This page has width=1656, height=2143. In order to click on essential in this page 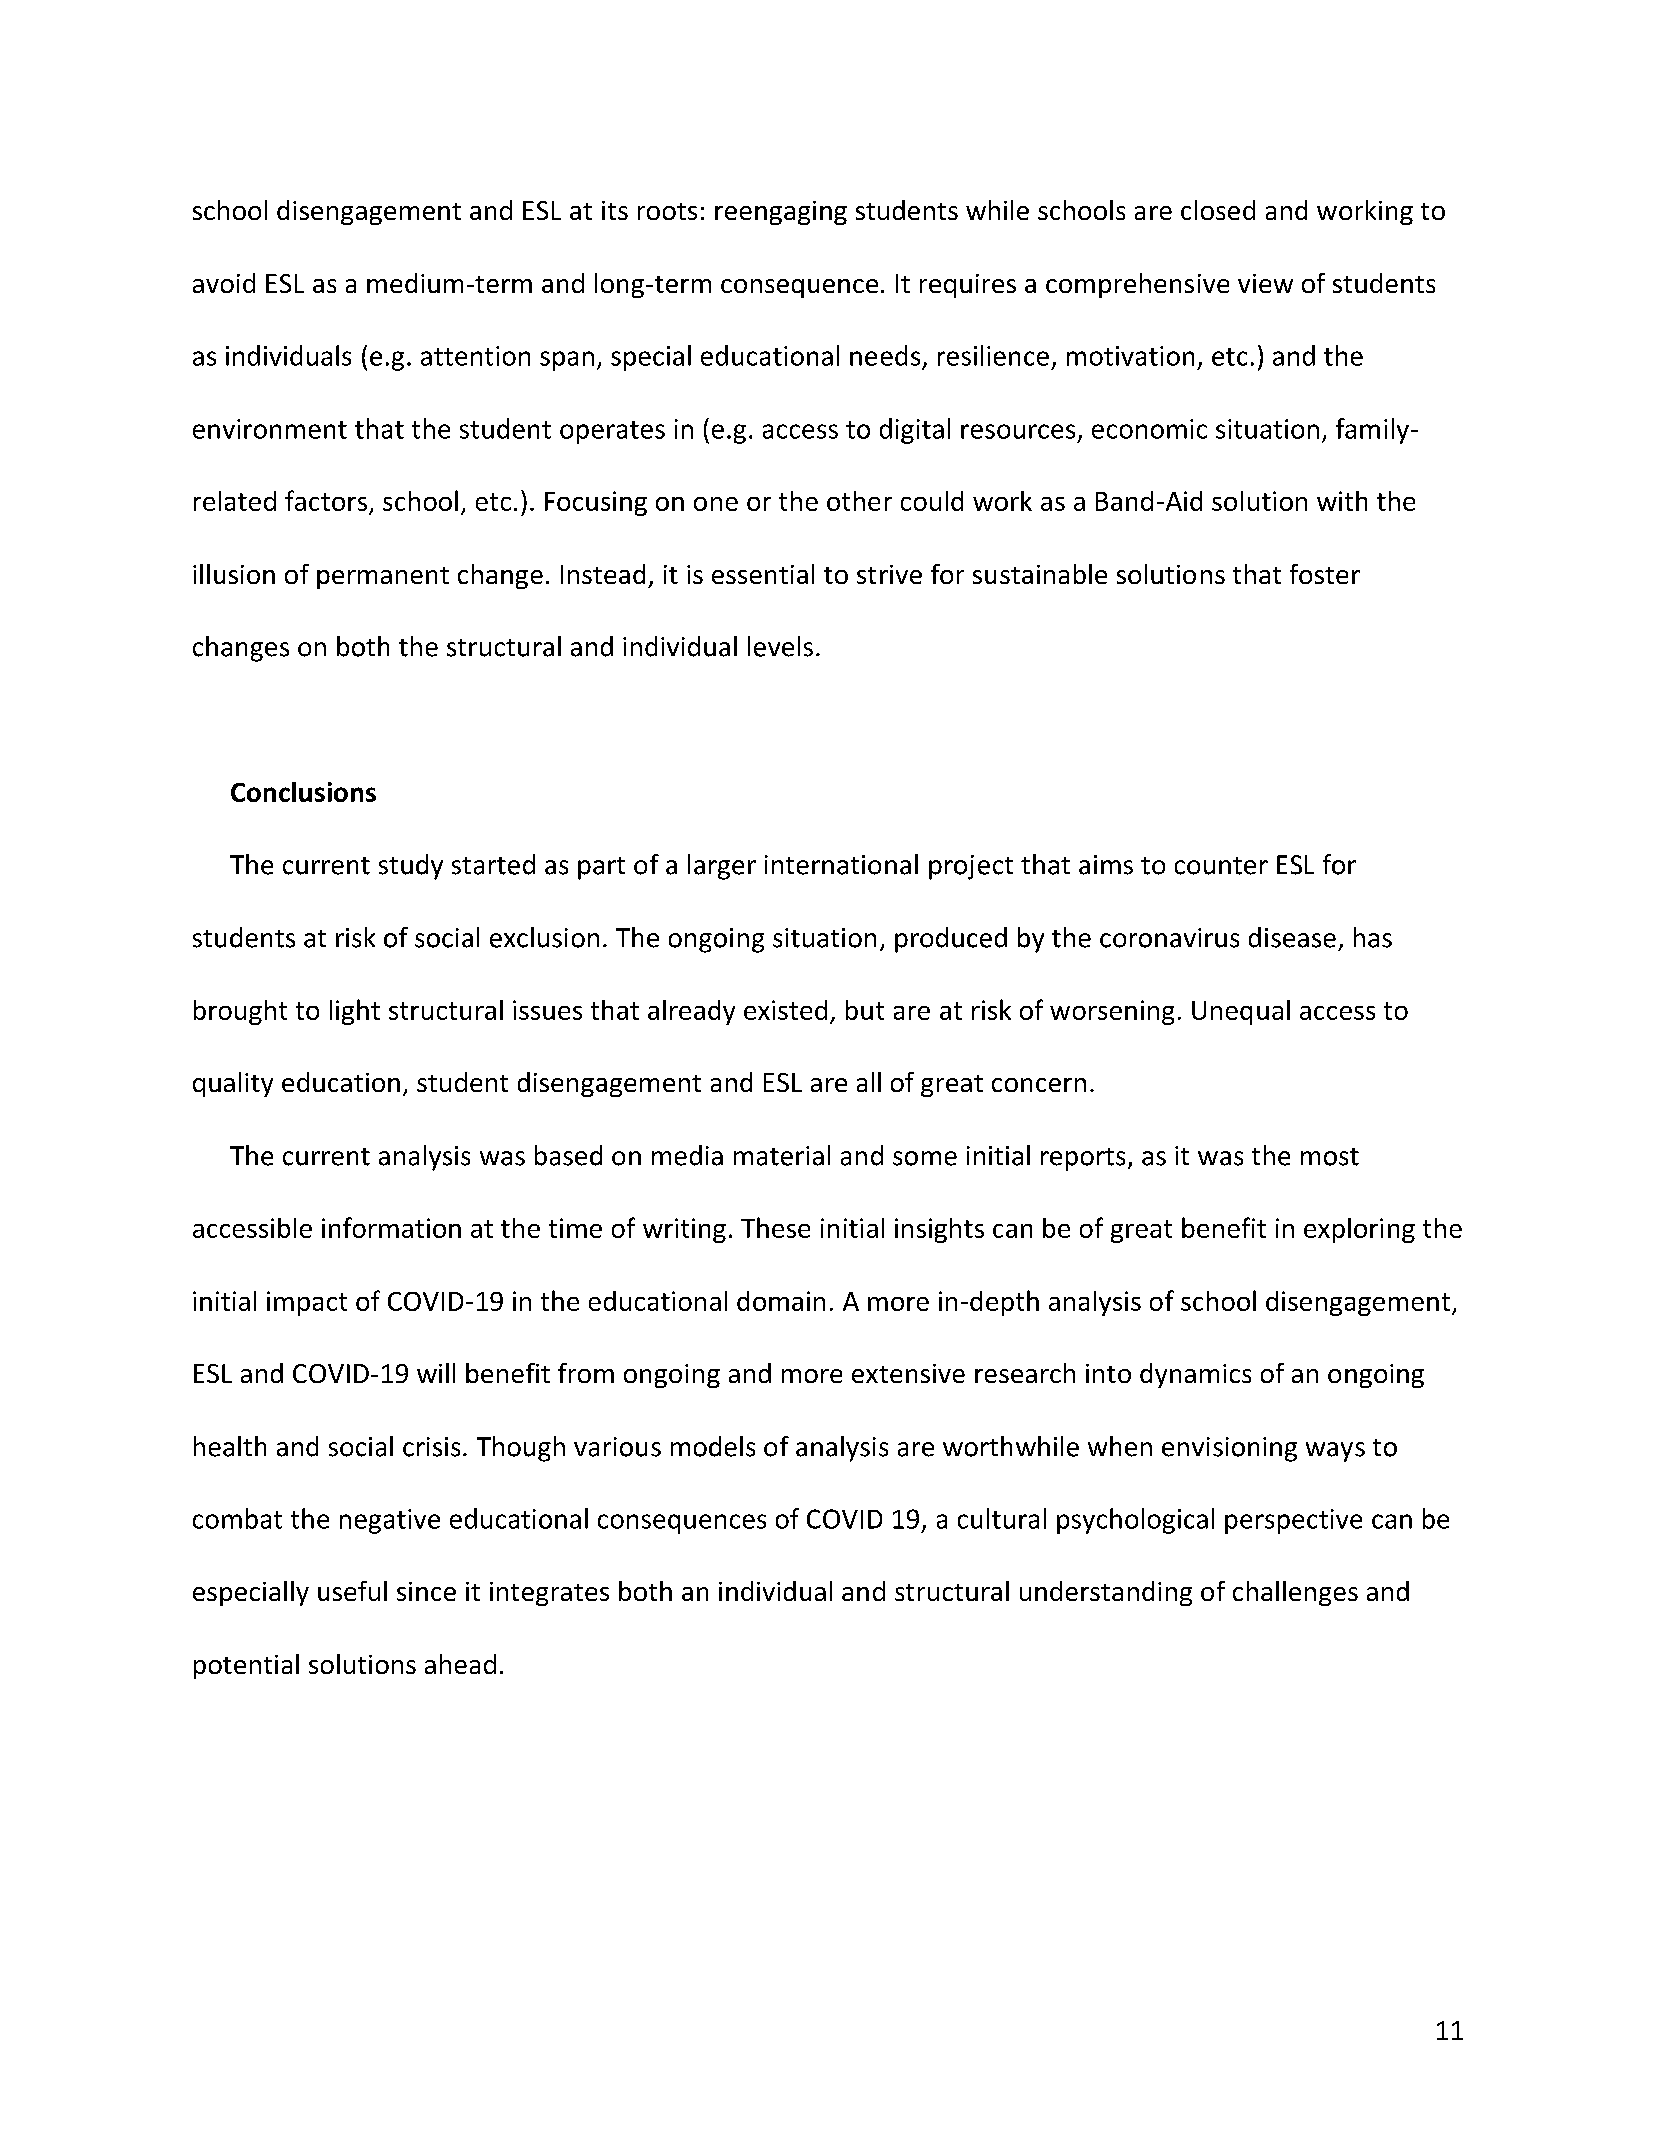, I will do `click(763, 574)`.
